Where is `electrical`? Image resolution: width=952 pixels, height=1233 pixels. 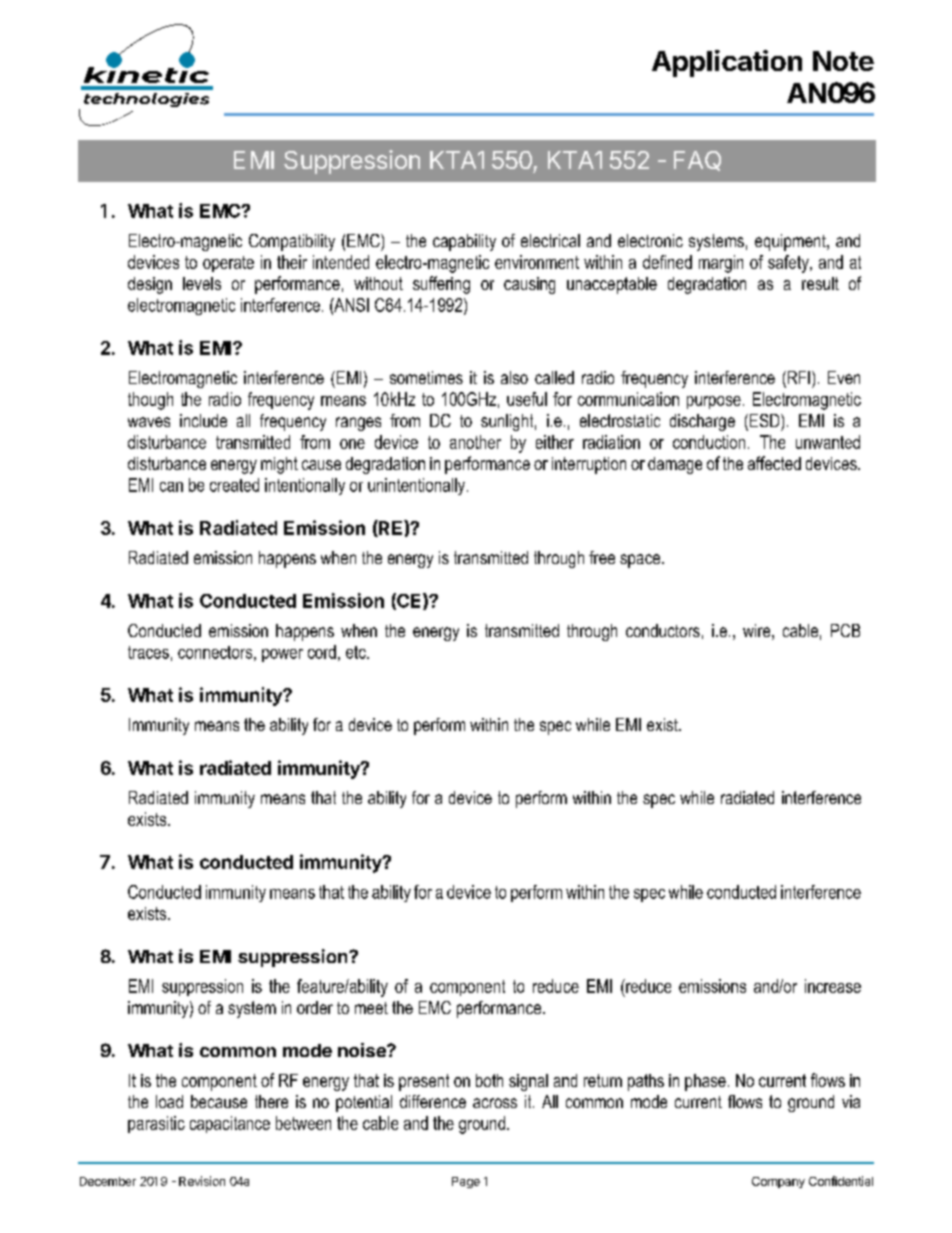 electrical is located at coordinates (550, 240).
